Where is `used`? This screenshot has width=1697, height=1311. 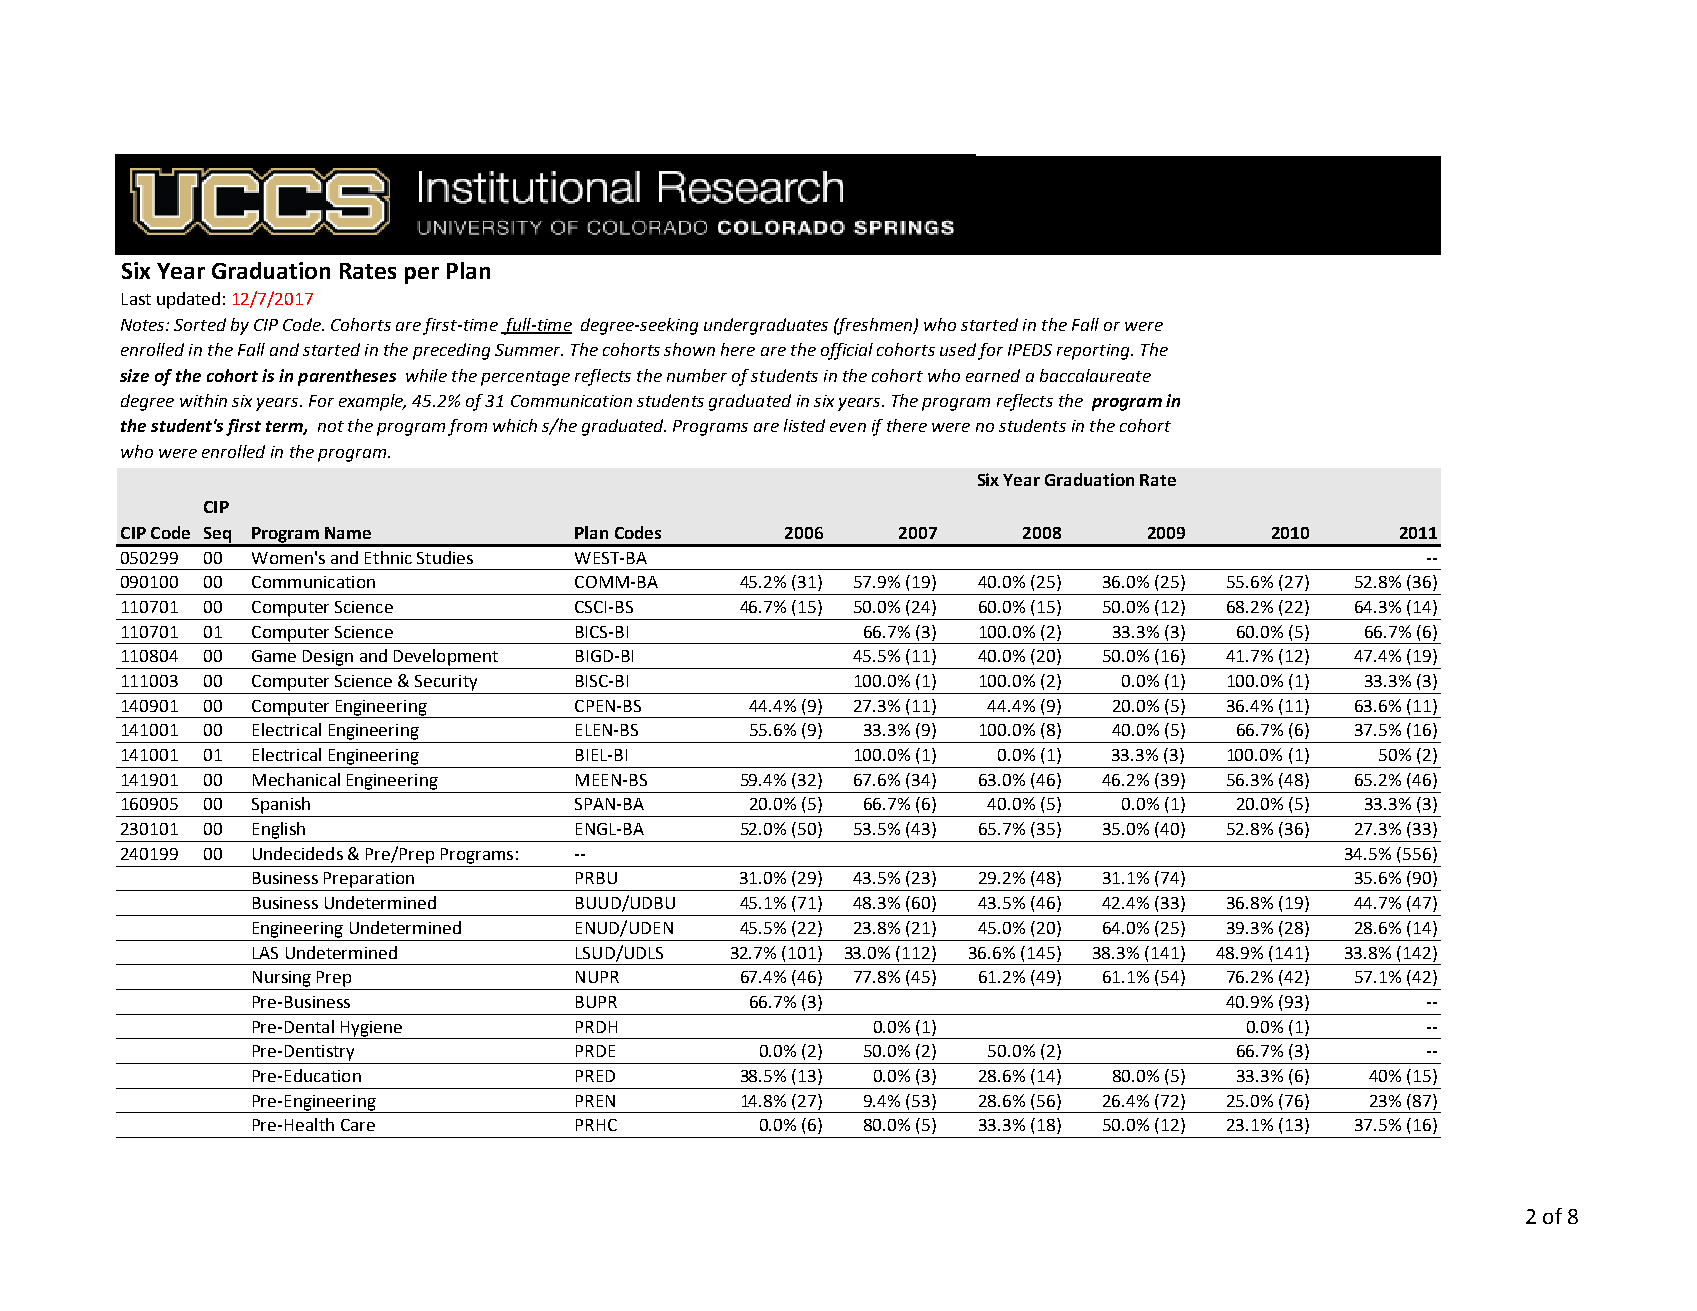
used is located at coordinates (958, 349).
